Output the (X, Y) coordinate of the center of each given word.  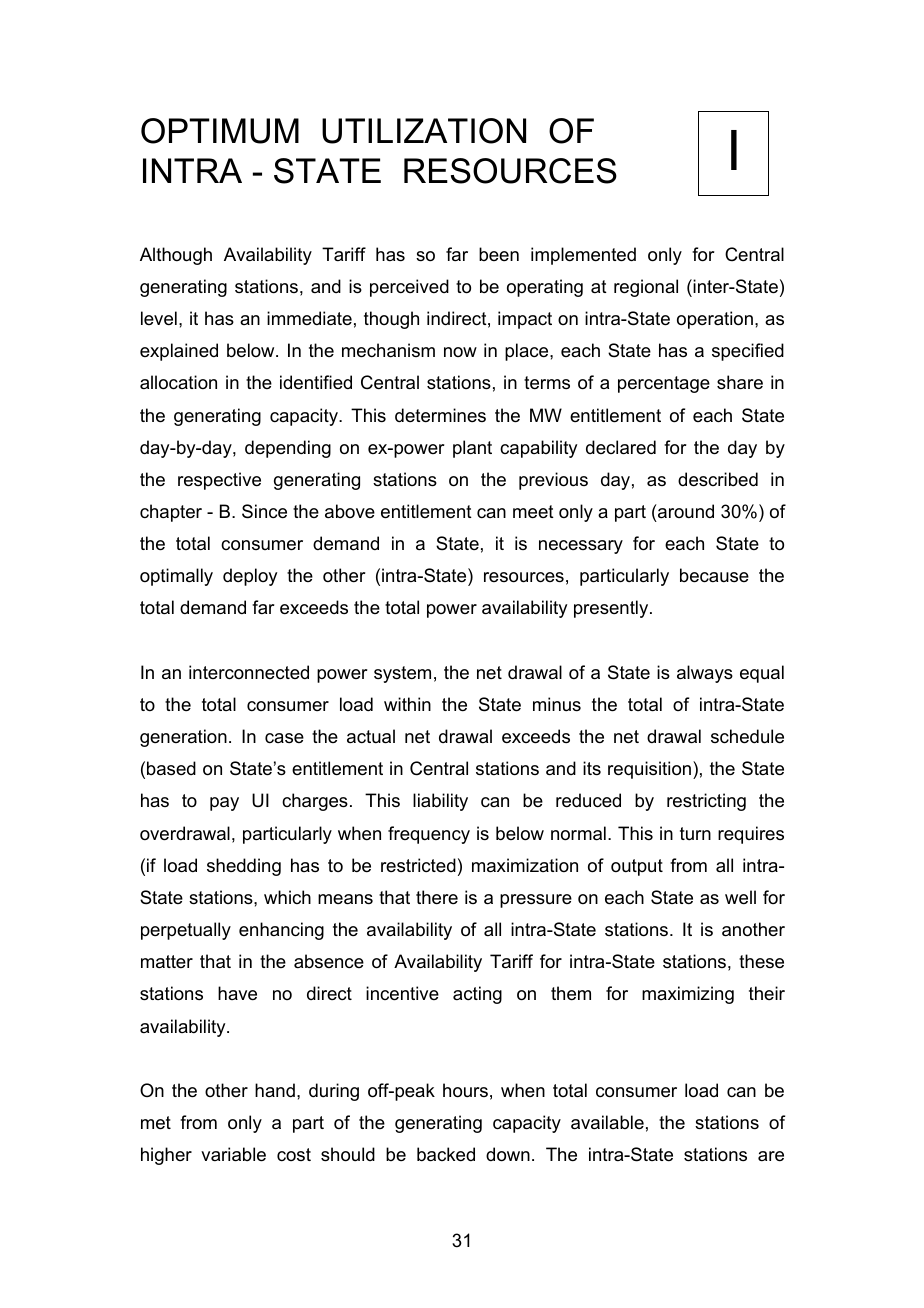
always (705, 674)
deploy (250, 577)
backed (446, 1154)
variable (233, 1154)
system (402, 674)
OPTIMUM (220, 131)
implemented (583, 256)
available (607, 1122)
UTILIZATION (424, 131)
